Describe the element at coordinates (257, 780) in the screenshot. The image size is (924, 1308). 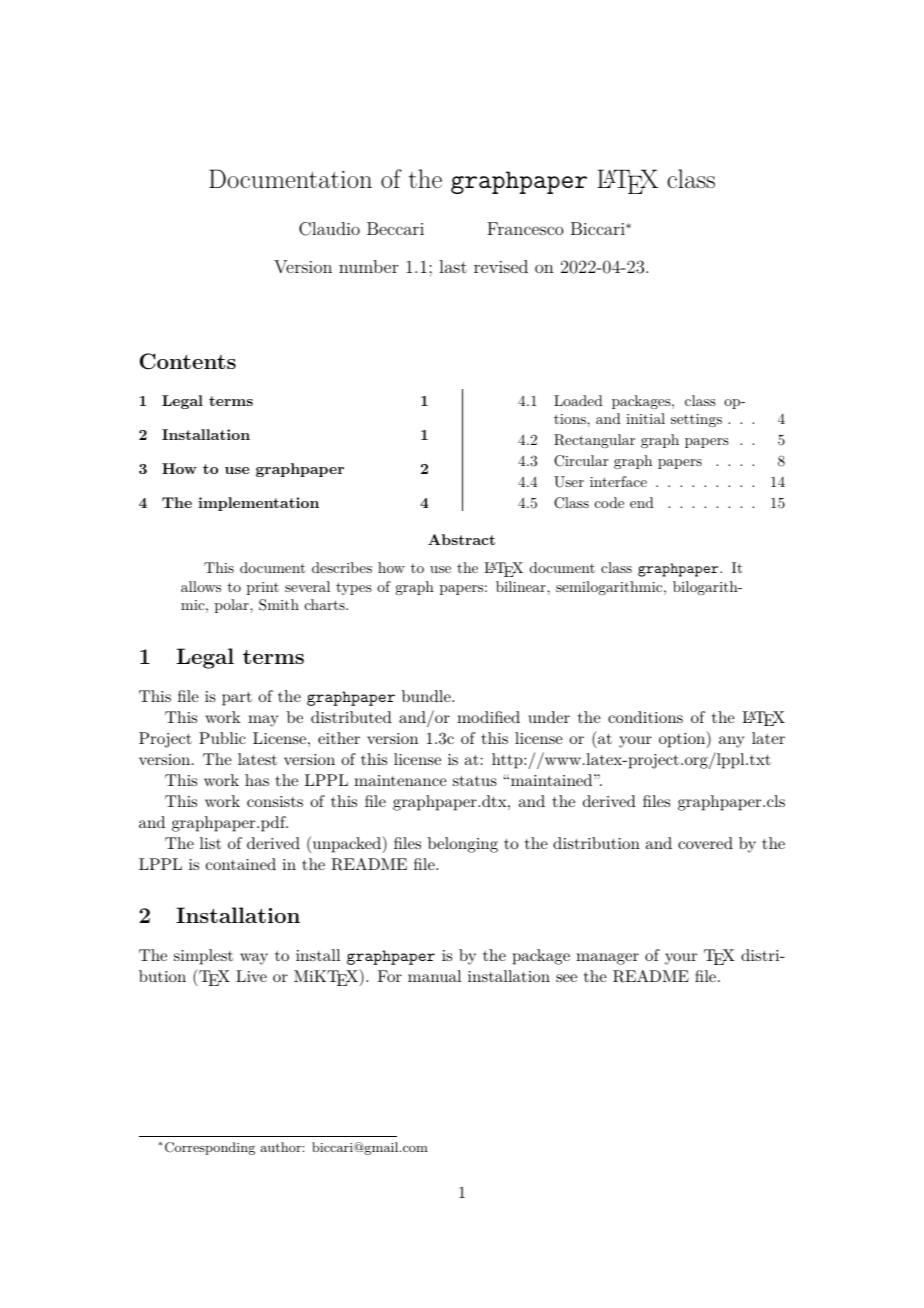
I see `has` at that location.
